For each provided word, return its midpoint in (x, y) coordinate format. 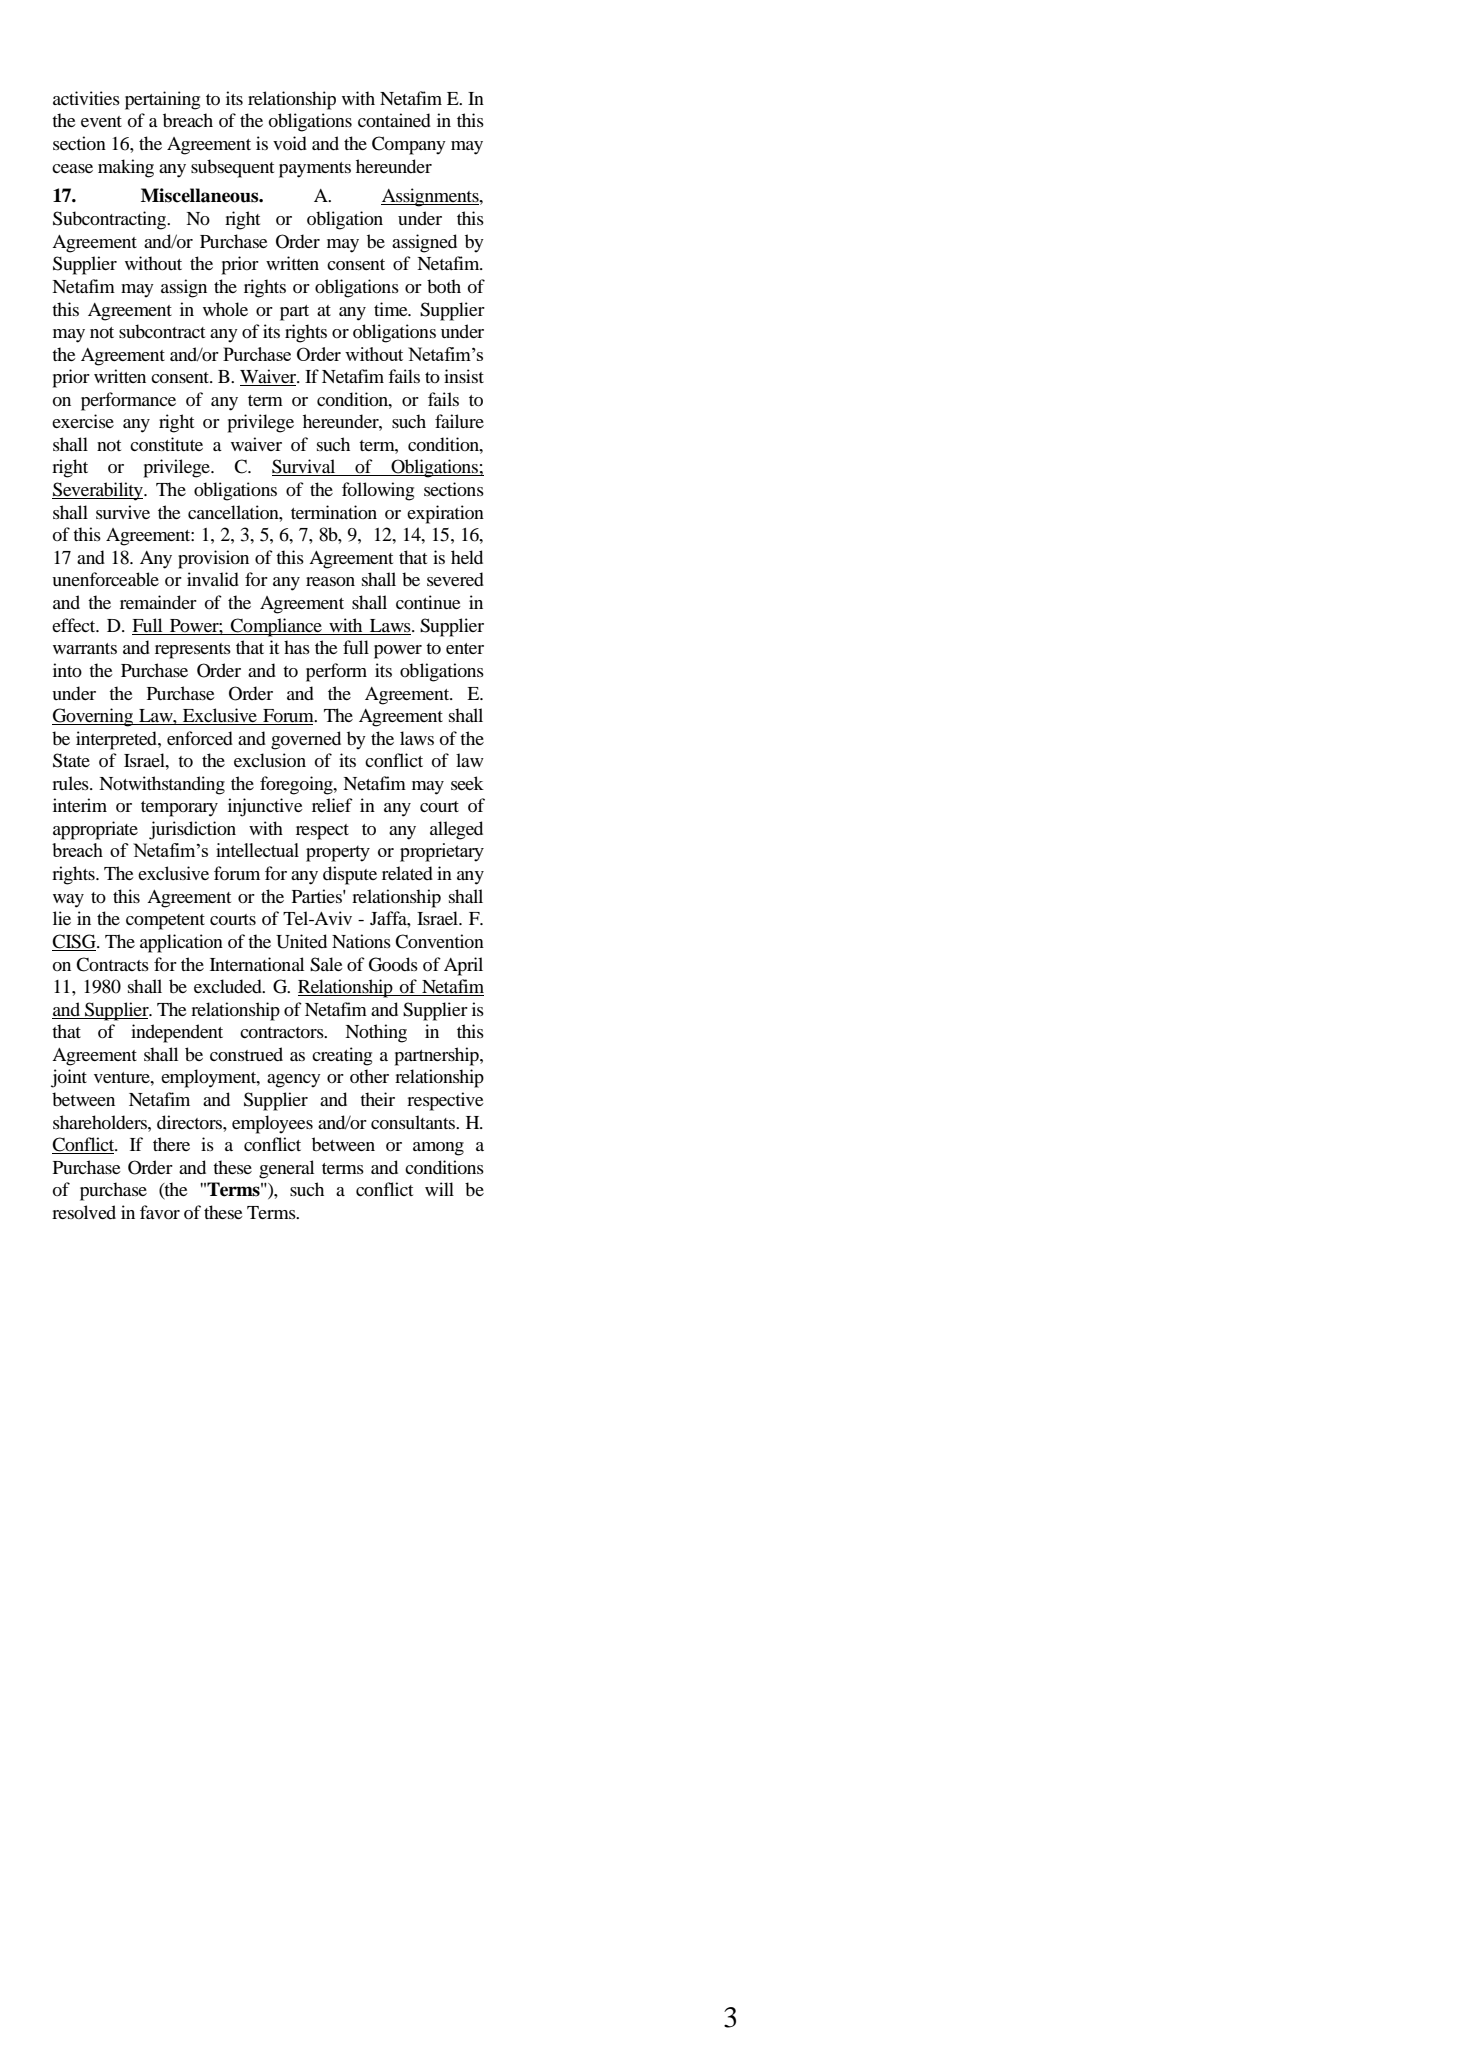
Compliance (276, 627)
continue (428, 602)
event (101, 121)
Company (409, 145)
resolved (84, 1212)
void (290, 143)
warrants (85, 648)
